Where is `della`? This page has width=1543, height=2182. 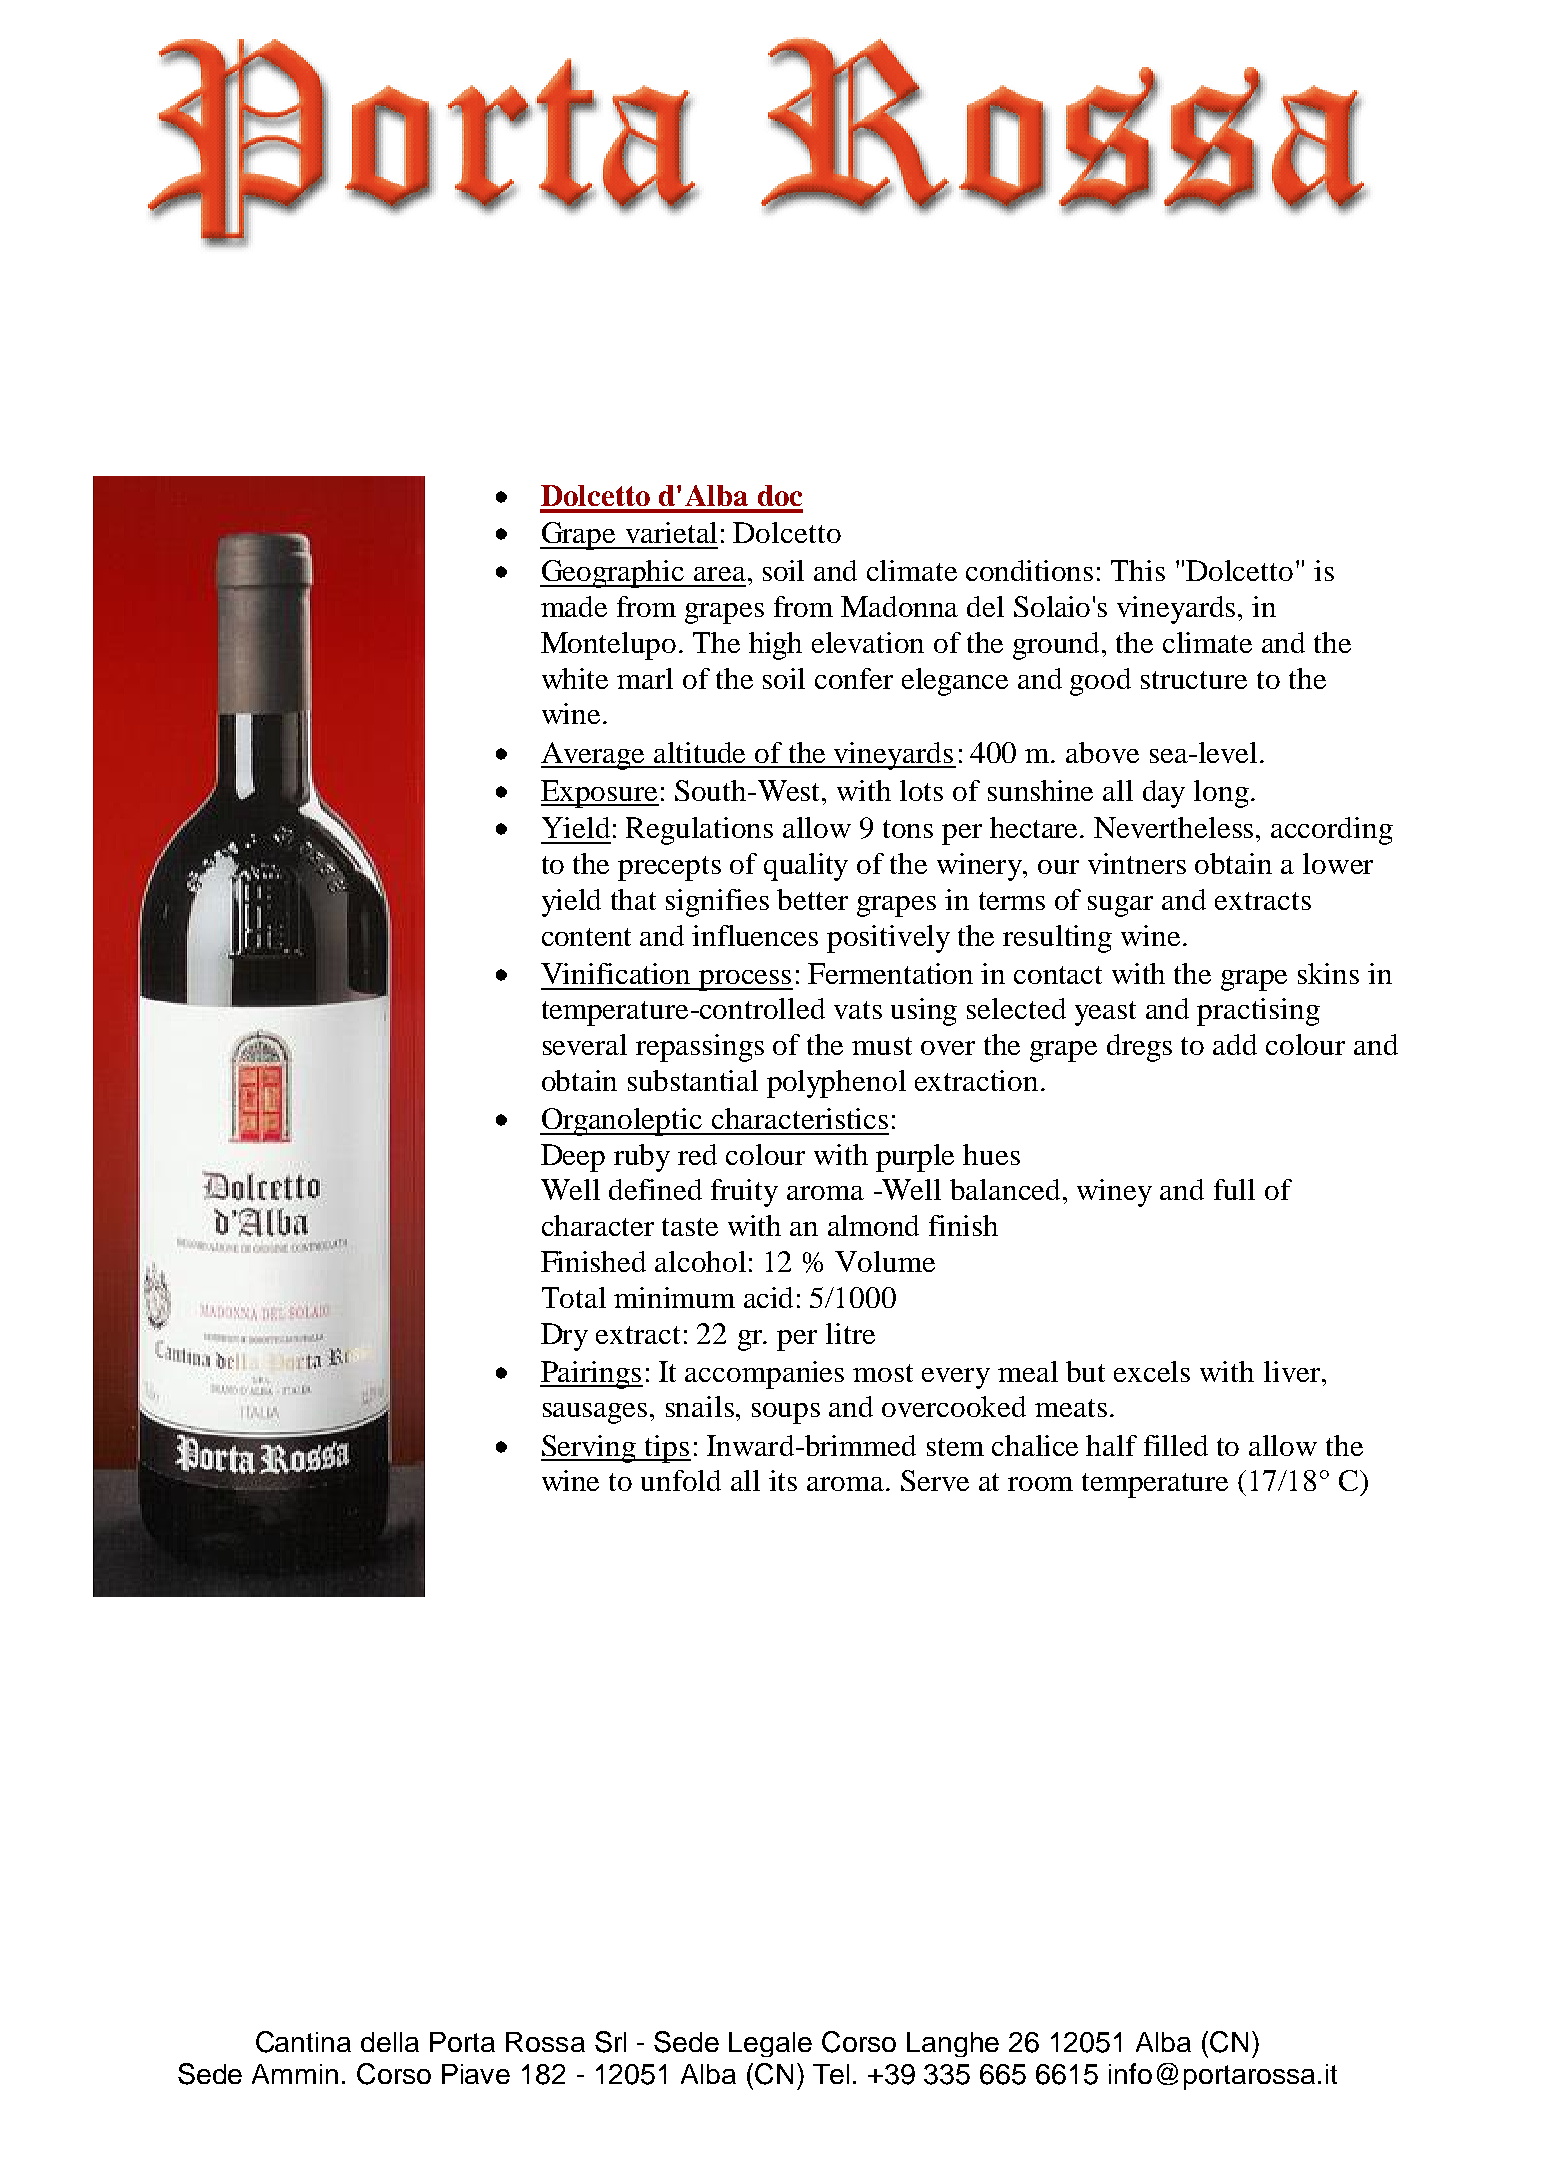 della is located at coordinates (390, 2042).
